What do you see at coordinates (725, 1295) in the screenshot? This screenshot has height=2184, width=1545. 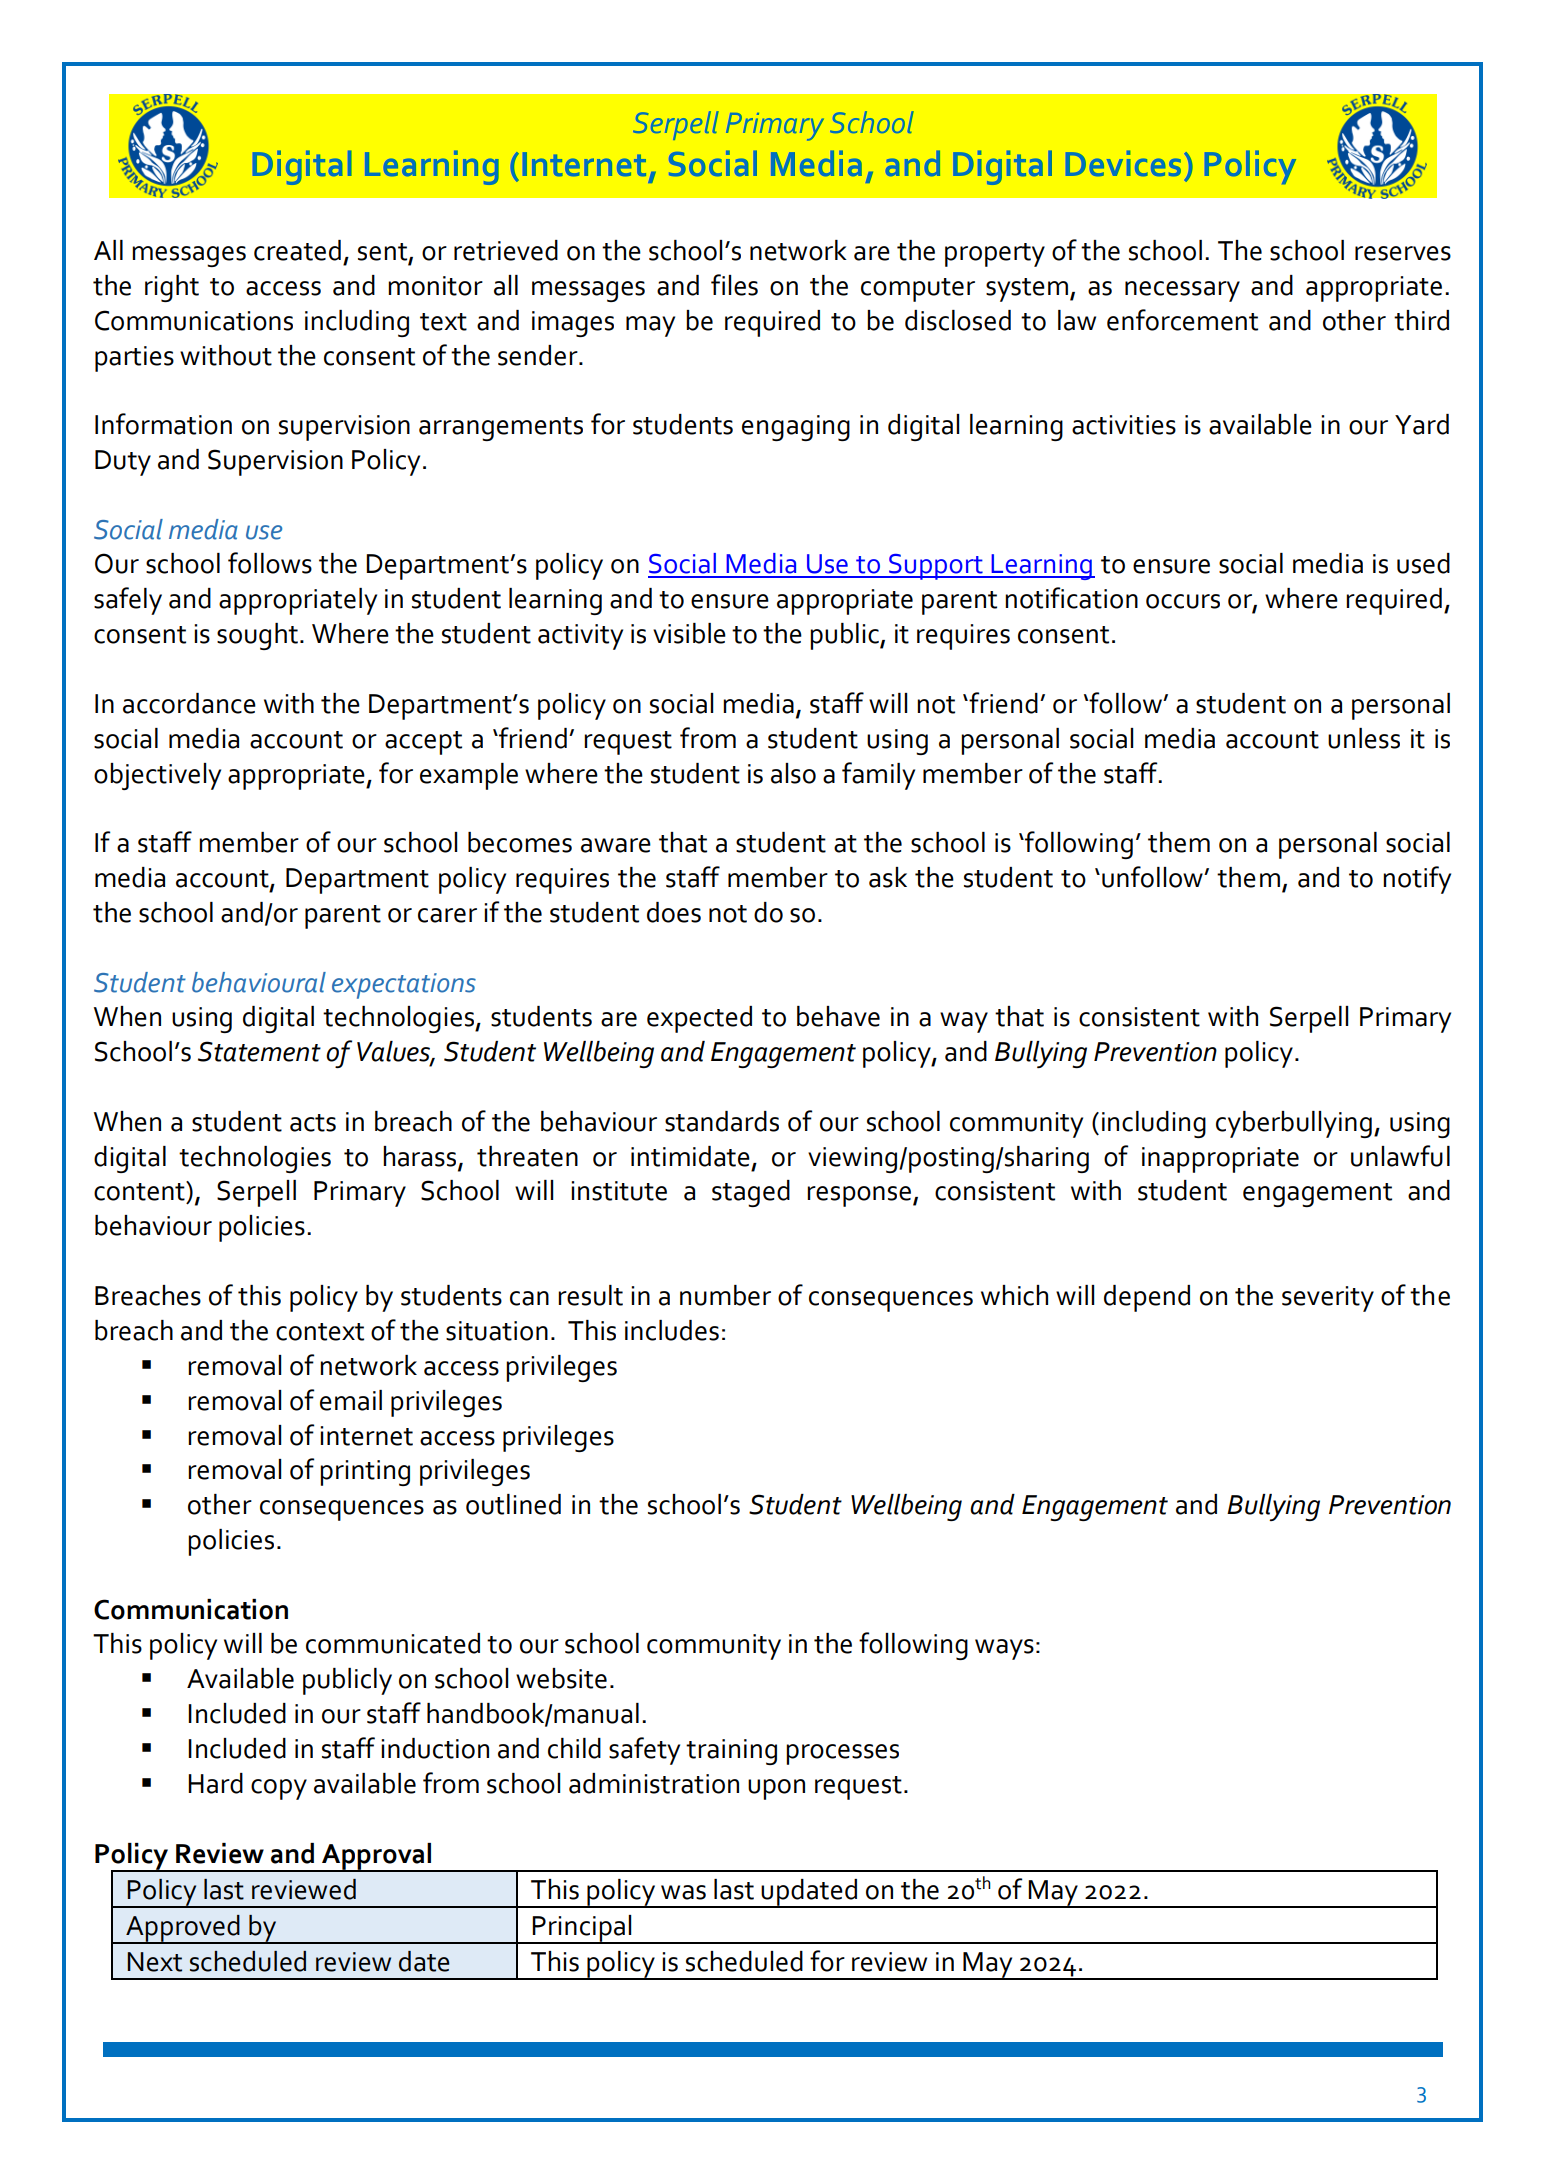 I see `number` at bounding box center [725, 1295].
